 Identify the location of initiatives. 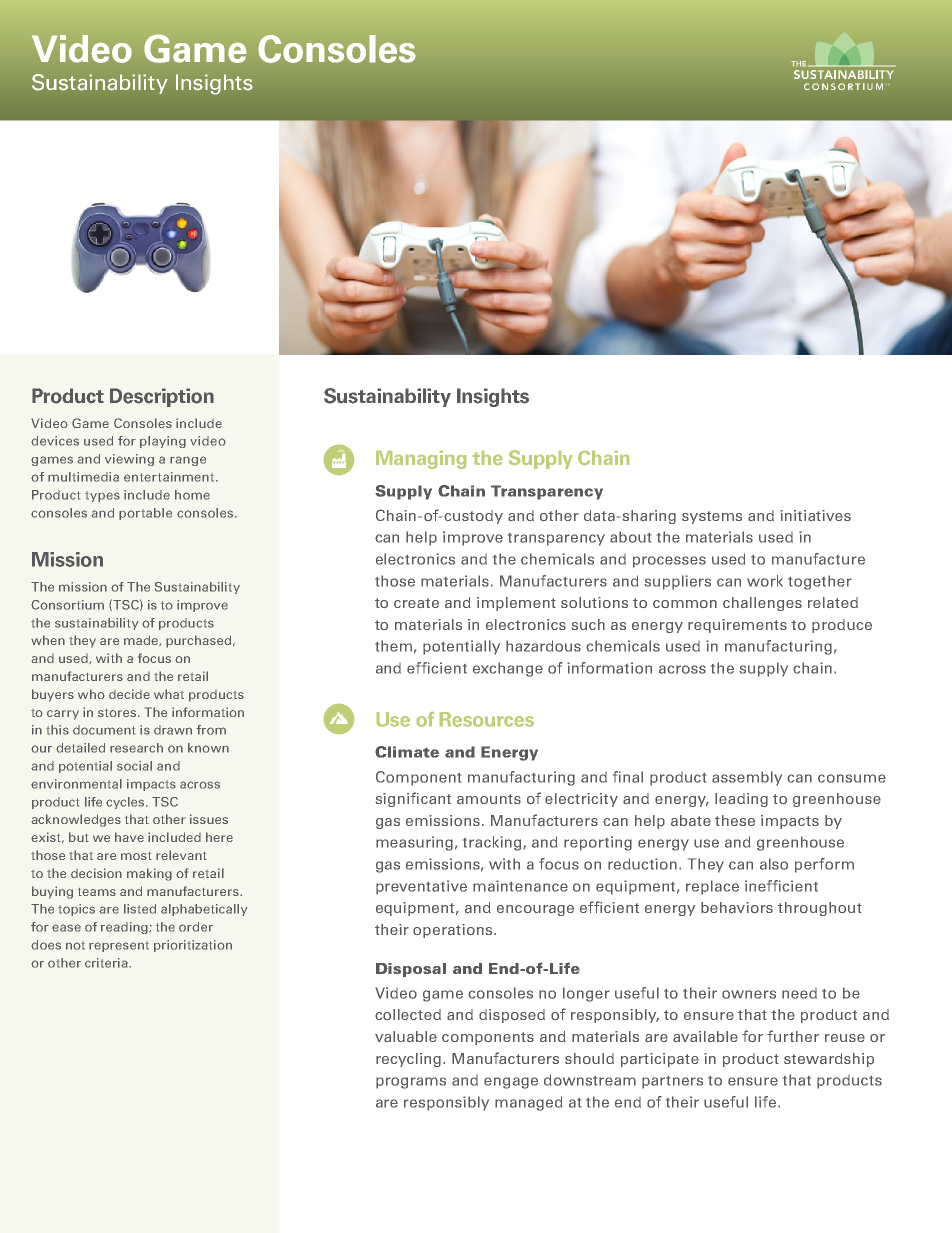
(815, 515).
